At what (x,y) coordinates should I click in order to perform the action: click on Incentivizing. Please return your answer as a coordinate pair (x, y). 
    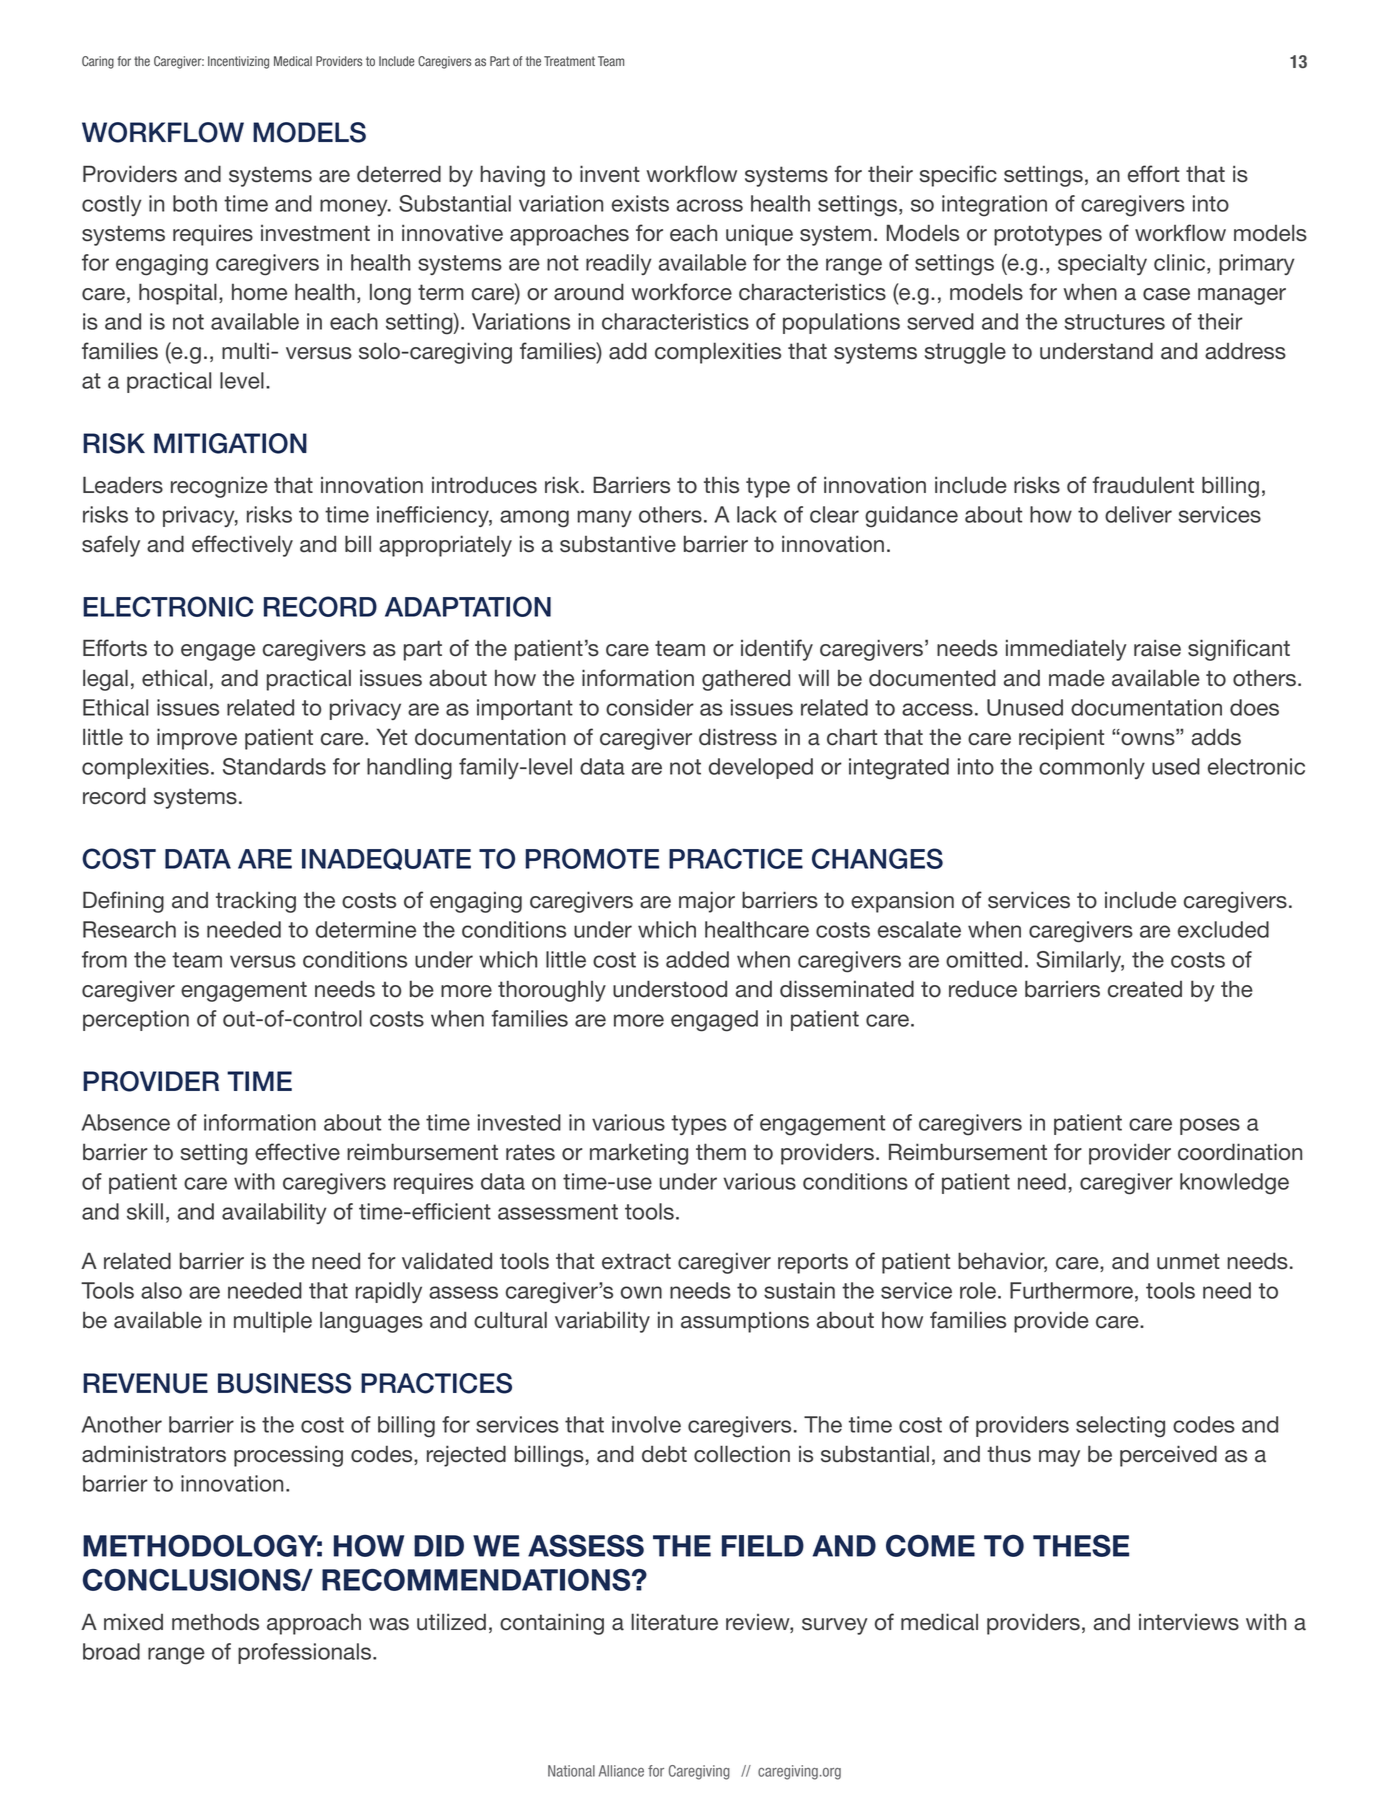
    Looking at the image, I should click on (238, 62).
